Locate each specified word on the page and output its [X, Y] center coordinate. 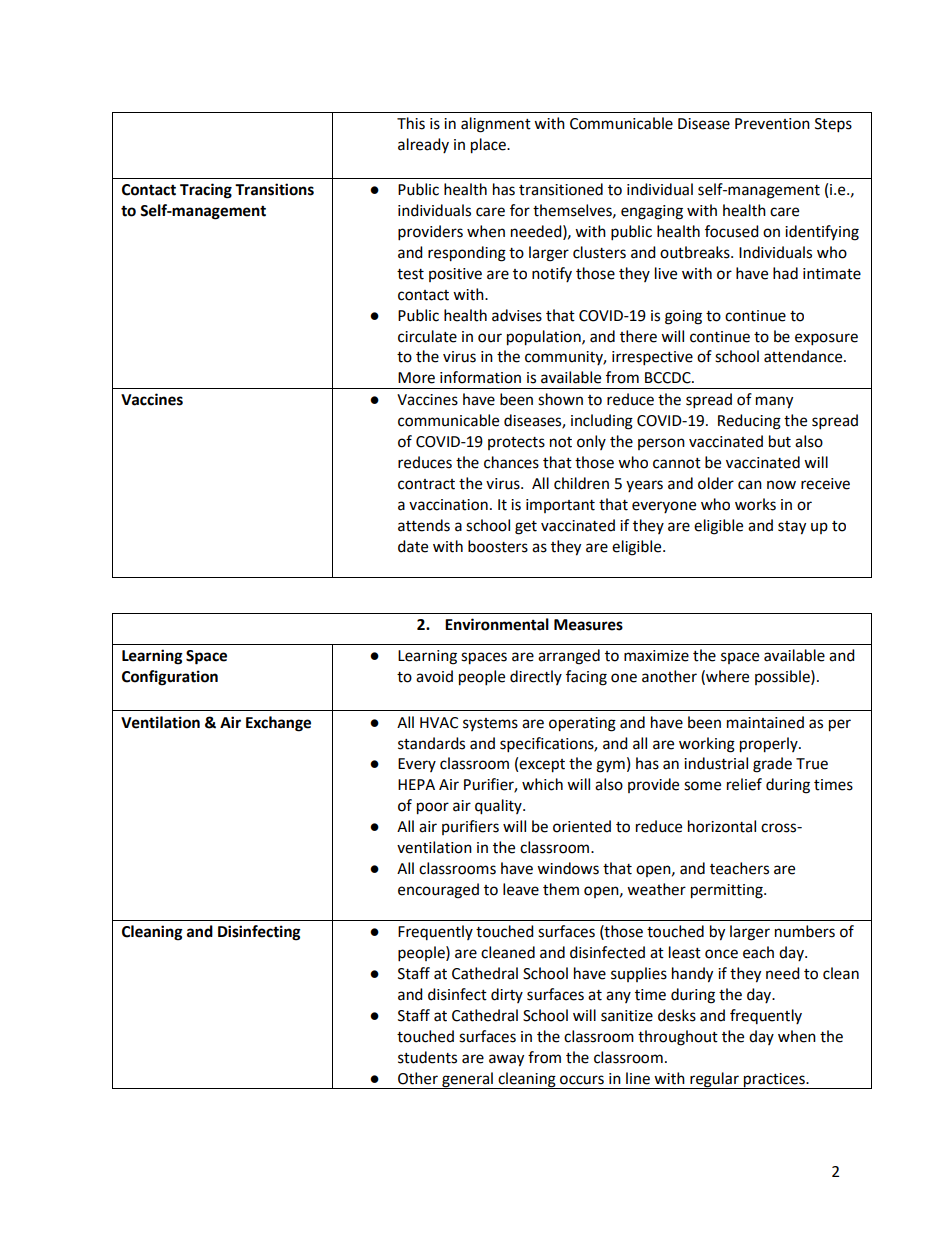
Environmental [497, 624]
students [427, 1057]
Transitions [274, 189]
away [506, 1060]
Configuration [170, 678]
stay [792, 528]
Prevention [772, 124]
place [489, 146]
